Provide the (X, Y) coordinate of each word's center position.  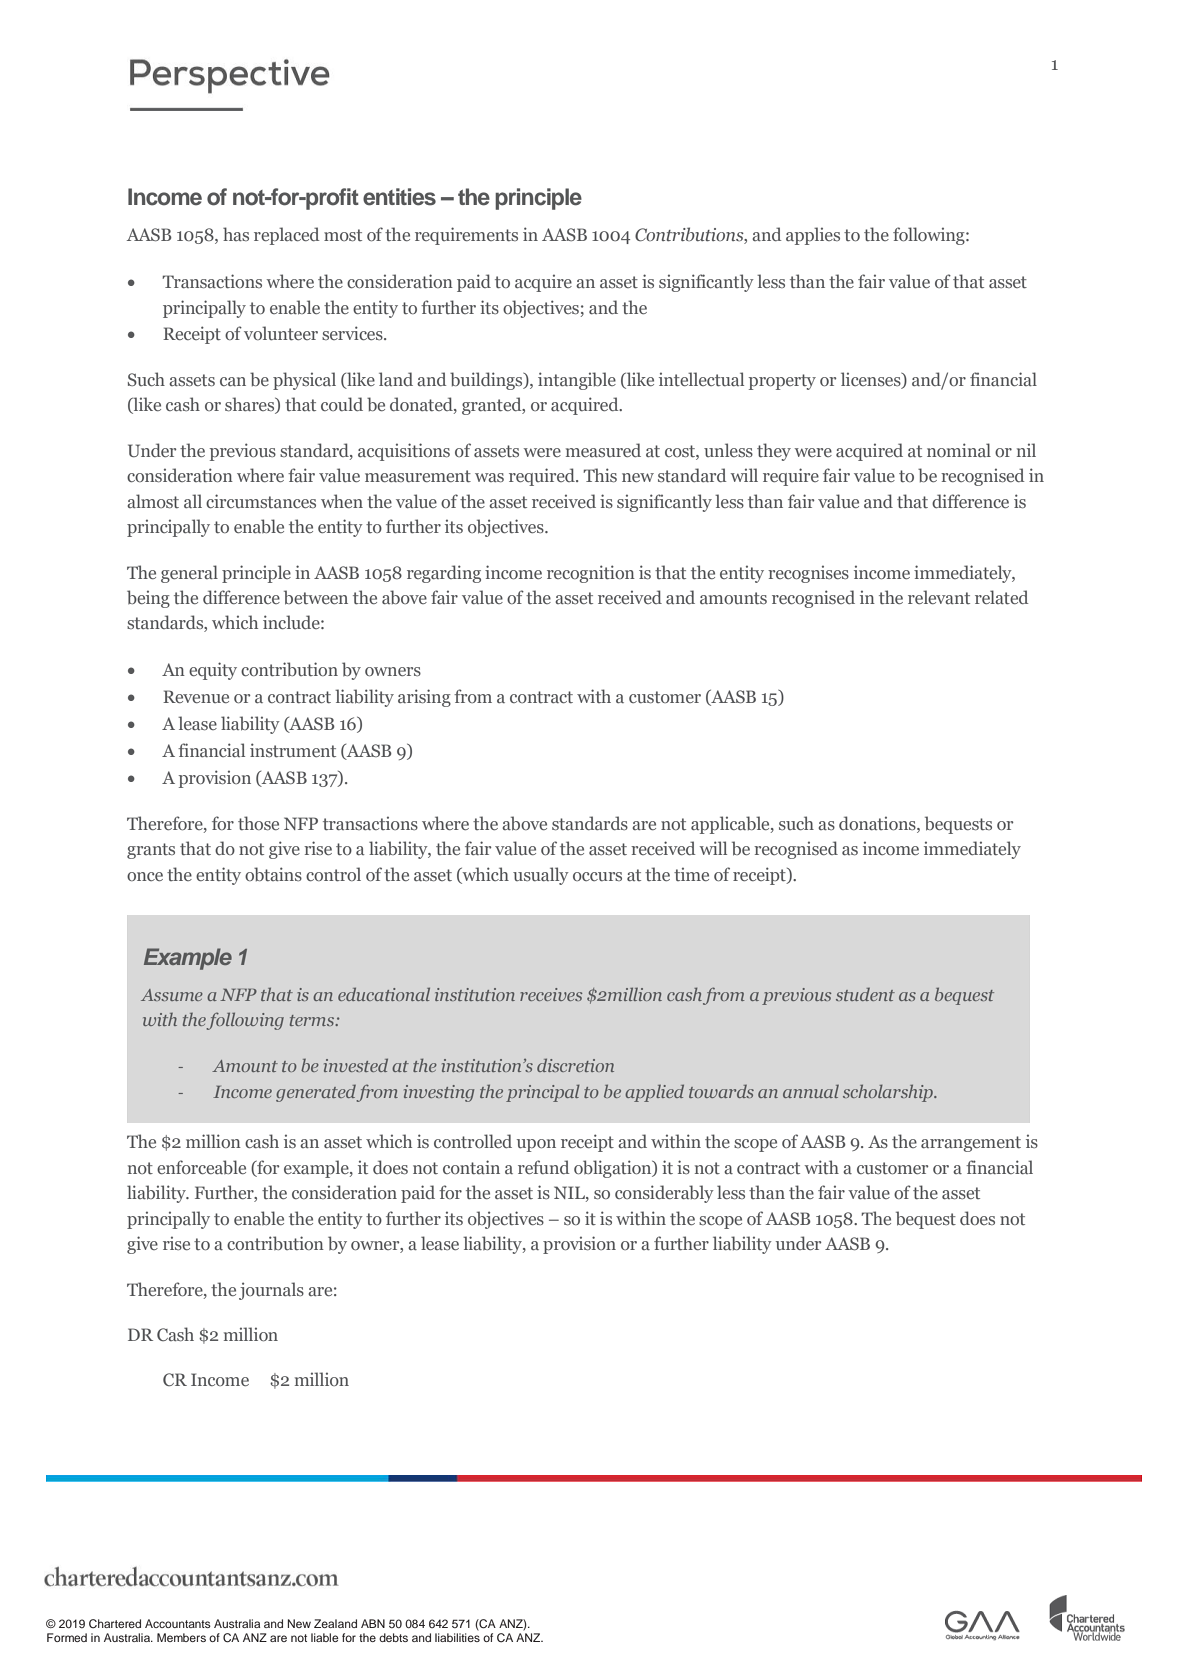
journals (271, 1291)
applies (813, 236)
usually (541, 876)
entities (399, 197)
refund (544, 1167)
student (865, 994)
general (189, 574)
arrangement (971, 1144)
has (236, 234)
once (145, 876)
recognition (591, 574)
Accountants (178, 1623)
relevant (939, 597)
